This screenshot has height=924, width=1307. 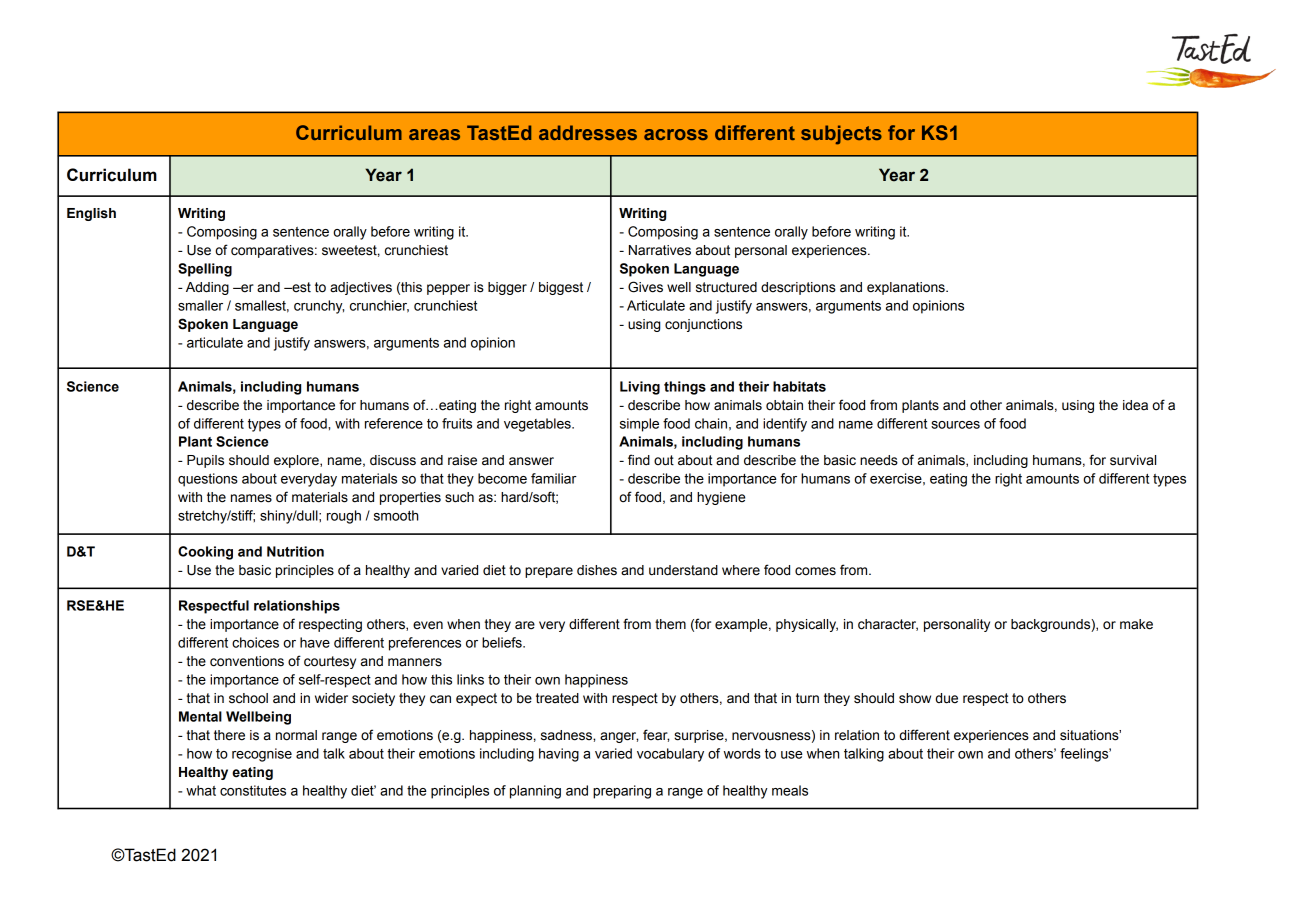 What do you see at coordinates (622, 792) in the screenshot?
I see `preparing` at bounding box center [622, 792].
